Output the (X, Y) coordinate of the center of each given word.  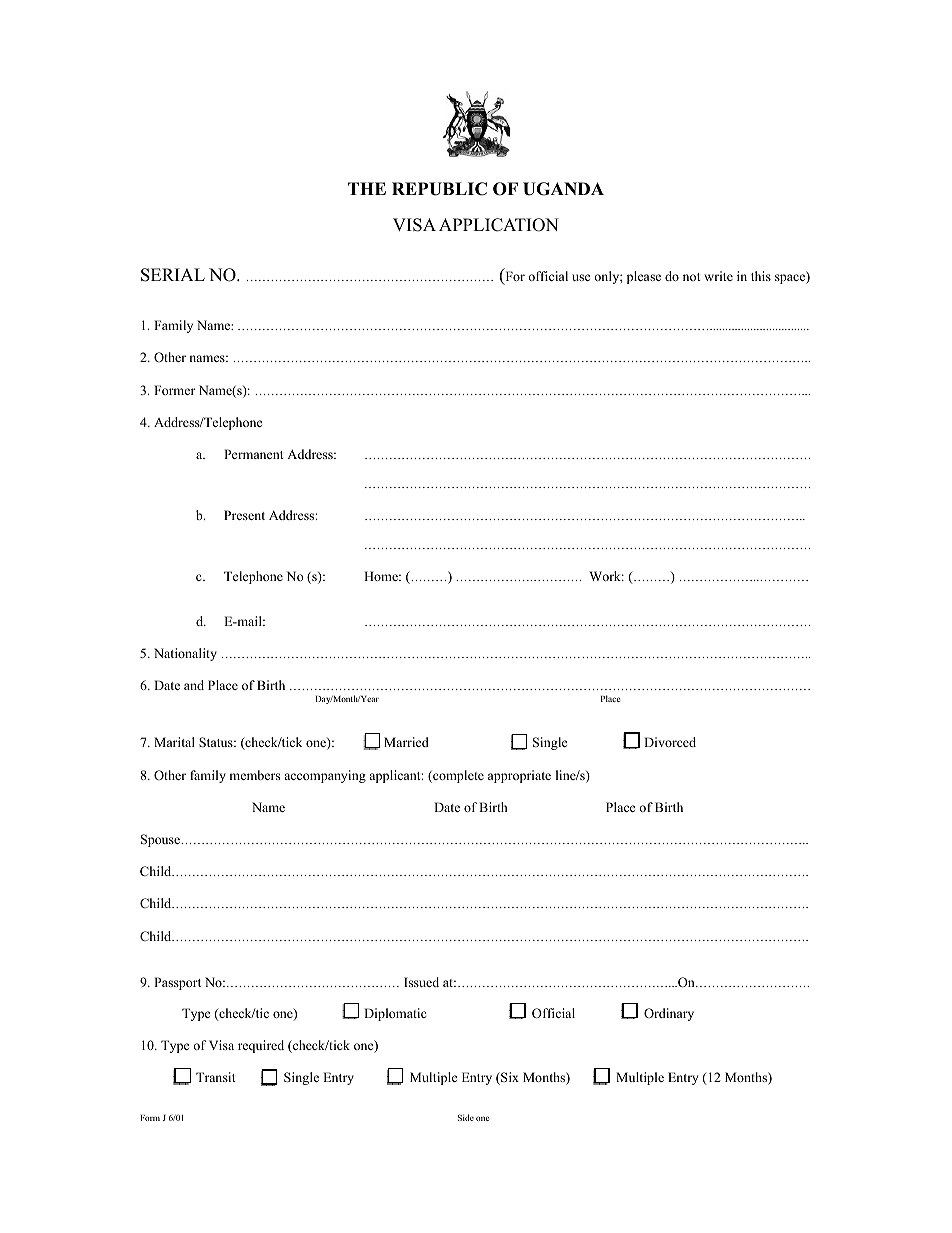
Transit (216, 1077)
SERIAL (173, 275)
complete (457, 776)
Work (606, 576)
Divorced (670, 742)
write (718, 276)
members (254, 775)
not (692, 277)
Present (244, 515)
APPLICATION (499, 225)
